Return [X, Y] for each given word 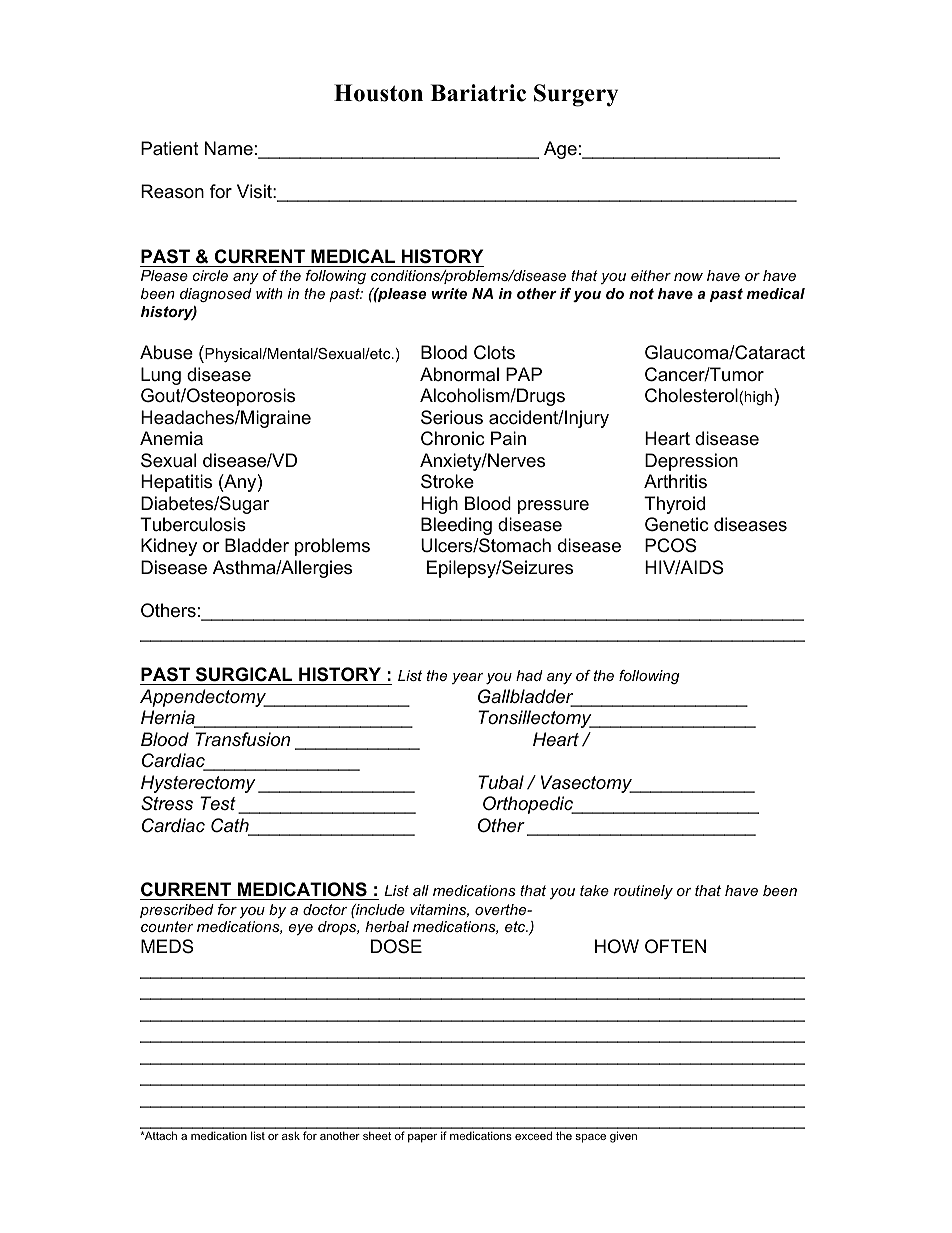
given [623, 1137]
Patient [170, 148]
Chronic [452, 438]
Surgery [576, 95]
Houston [378, 93]
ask [291, 1135]
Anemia [171, 438]
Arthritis [675, 481]
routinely [643, 892]
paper [422, 1138]
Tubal [501, 782]
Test [218, 803]
